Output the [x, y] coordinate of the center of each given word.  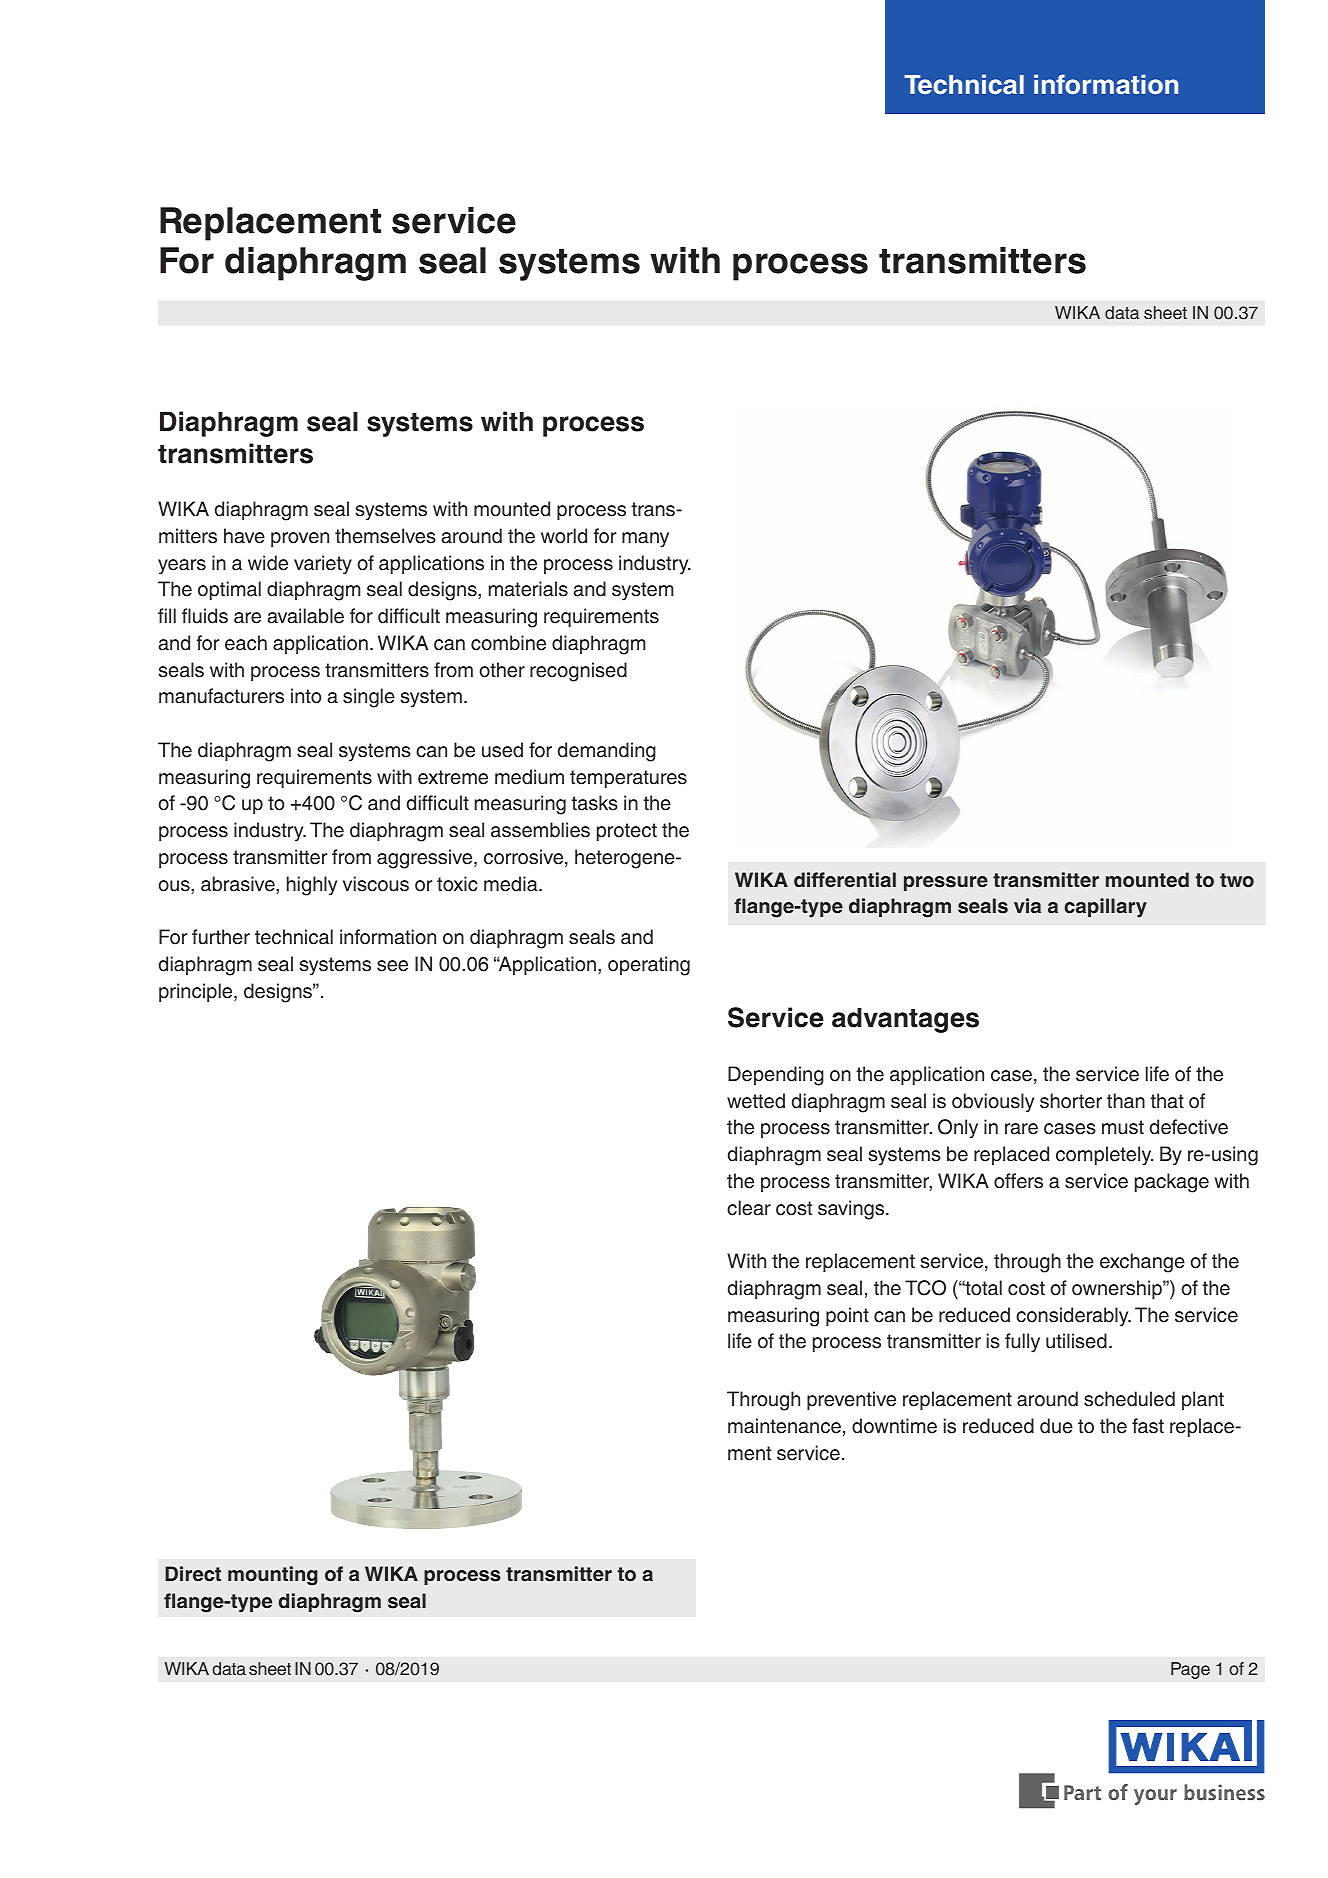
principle [197, 992]
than [1126, 1101]
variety [323, 565]
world [564, 536]
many [645, 540]
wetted [756, 1101]
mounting [273, 1576]
